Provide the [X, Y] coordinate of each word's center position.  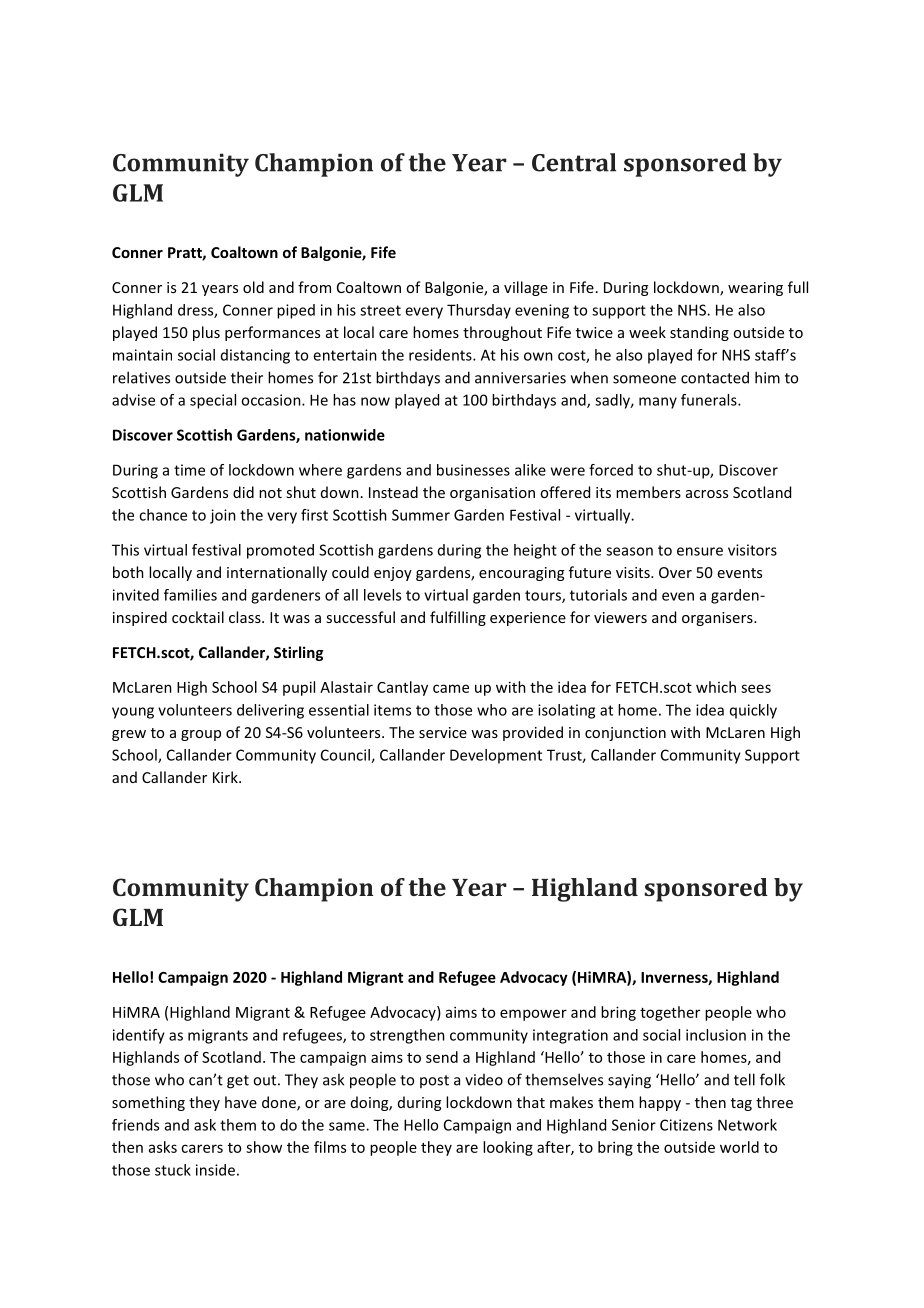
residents [441, 355]
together [670, 1013]
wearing [755, 289]
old [253, 287]
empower [533, 1015]
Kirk [226, 777]
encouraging [521, 574]
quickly [753, 711]
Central [574, 162]
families [190, 595]
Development [496, 756]
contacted [715, 377]
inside [215, 1170]
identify [139, 1036]
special [213, 401]
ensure [700, 551]
